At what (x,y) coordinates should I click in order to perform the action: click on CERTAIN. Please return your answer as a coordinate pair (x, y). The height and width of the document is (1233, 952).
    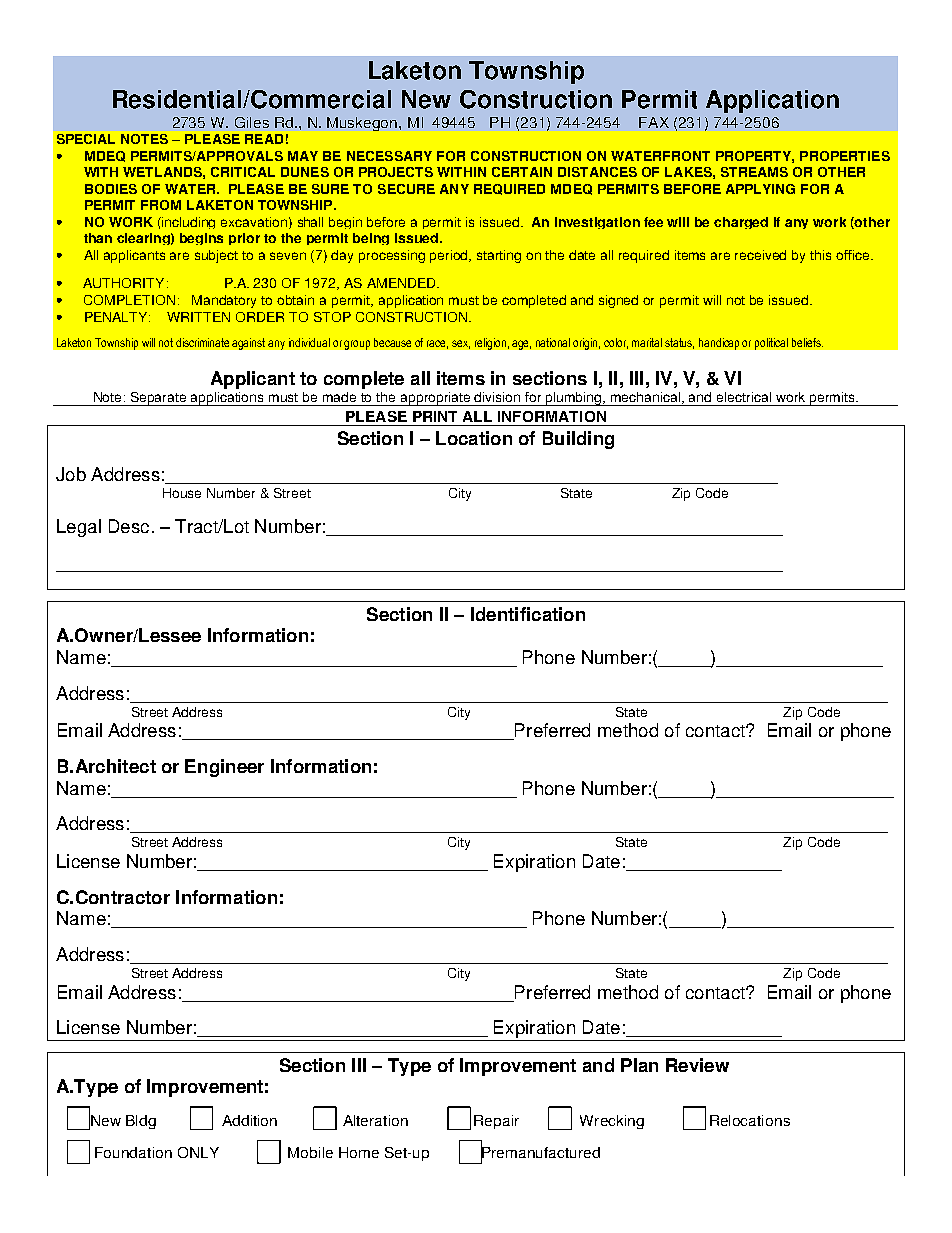
    Looking at the image, I should click on (522, 172).
